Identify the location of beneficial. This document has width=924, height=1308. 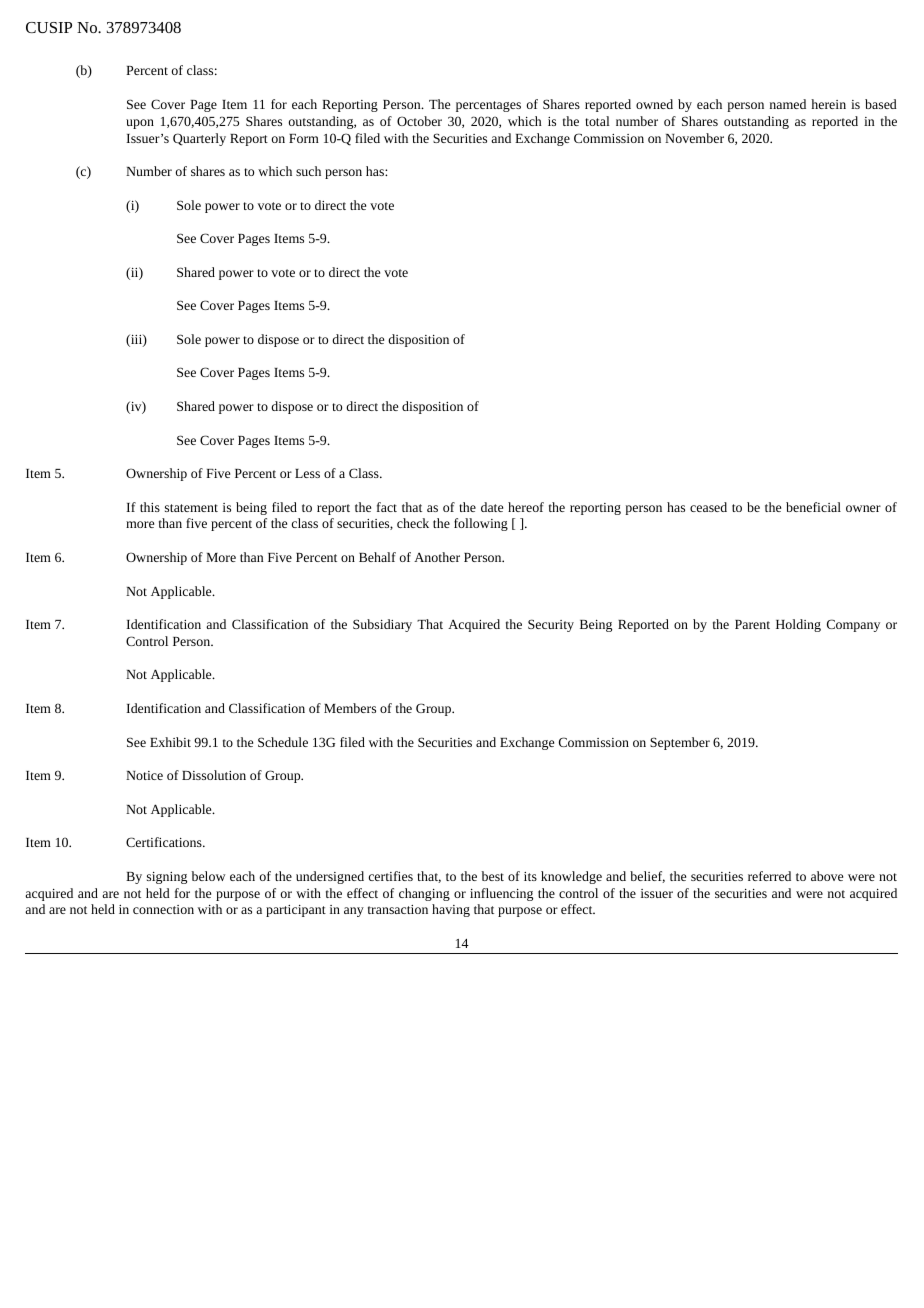
(813, 507).
